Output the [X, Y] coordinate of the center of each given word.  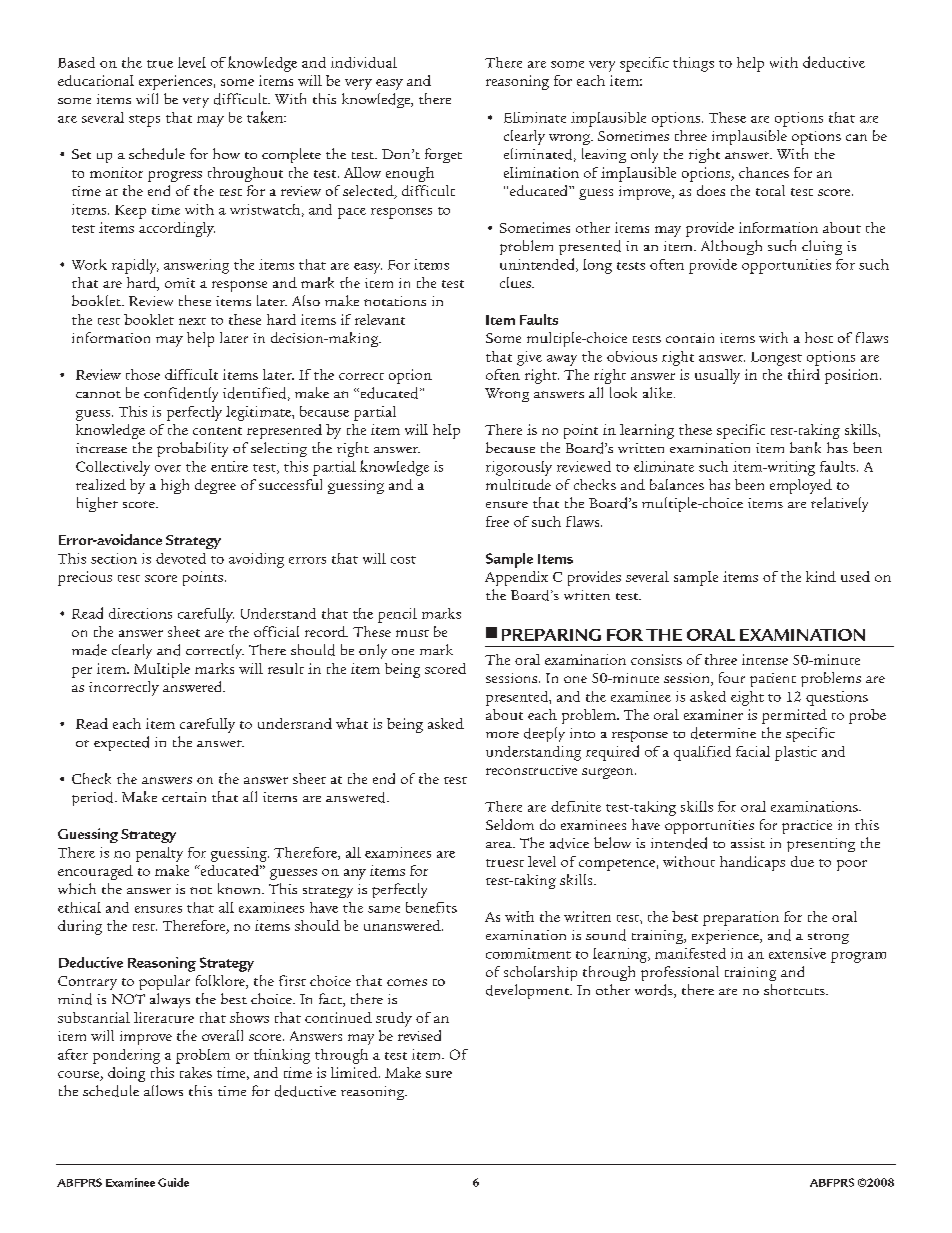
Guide [173, 1182]
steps [144, 121]
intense [765, 659]
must [412, 633]
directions [140, 613]
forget [443, 155]
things [693, 64]
